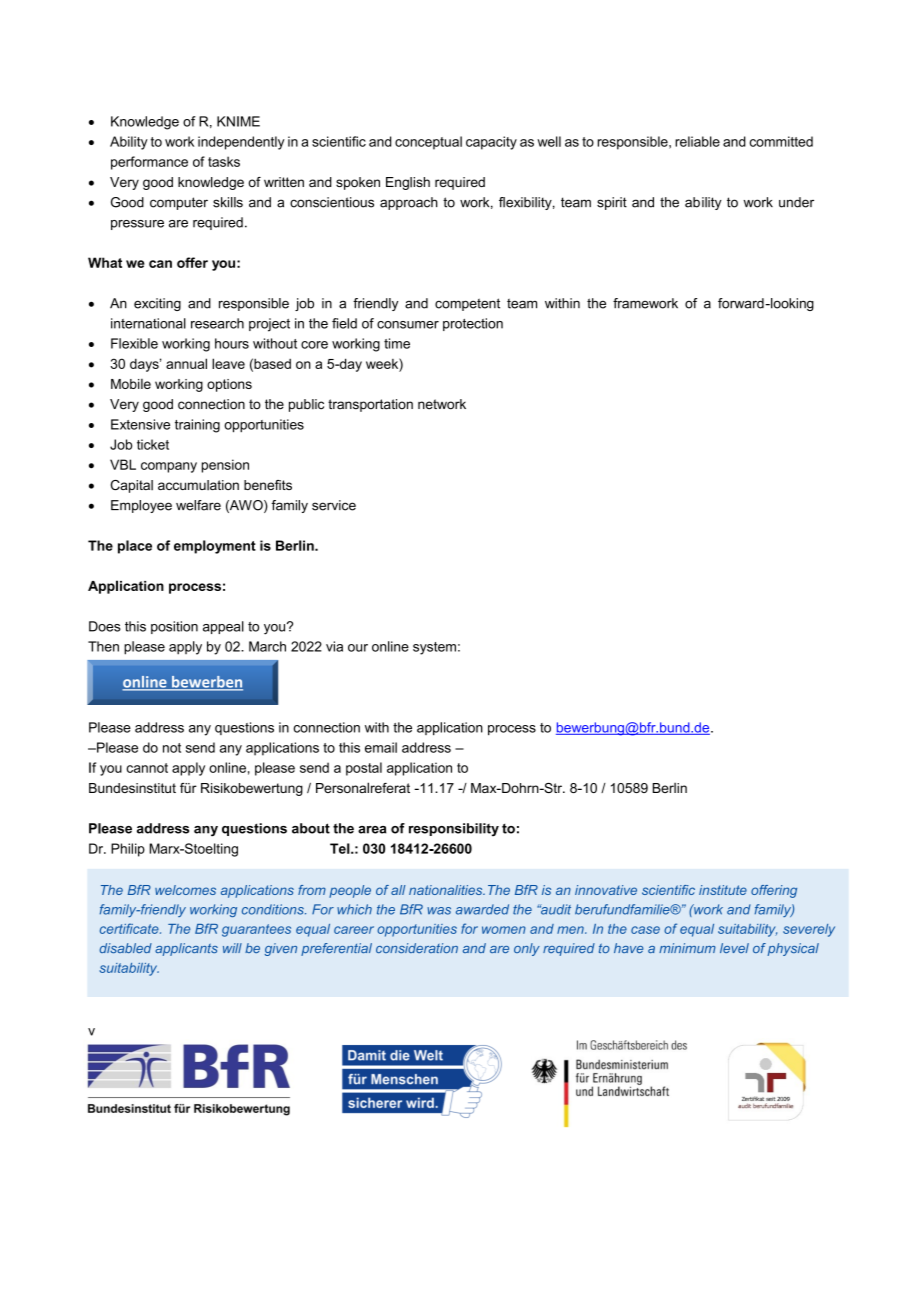 This image has height=1308, width=924. I want to click on service, so click(334, 505).
